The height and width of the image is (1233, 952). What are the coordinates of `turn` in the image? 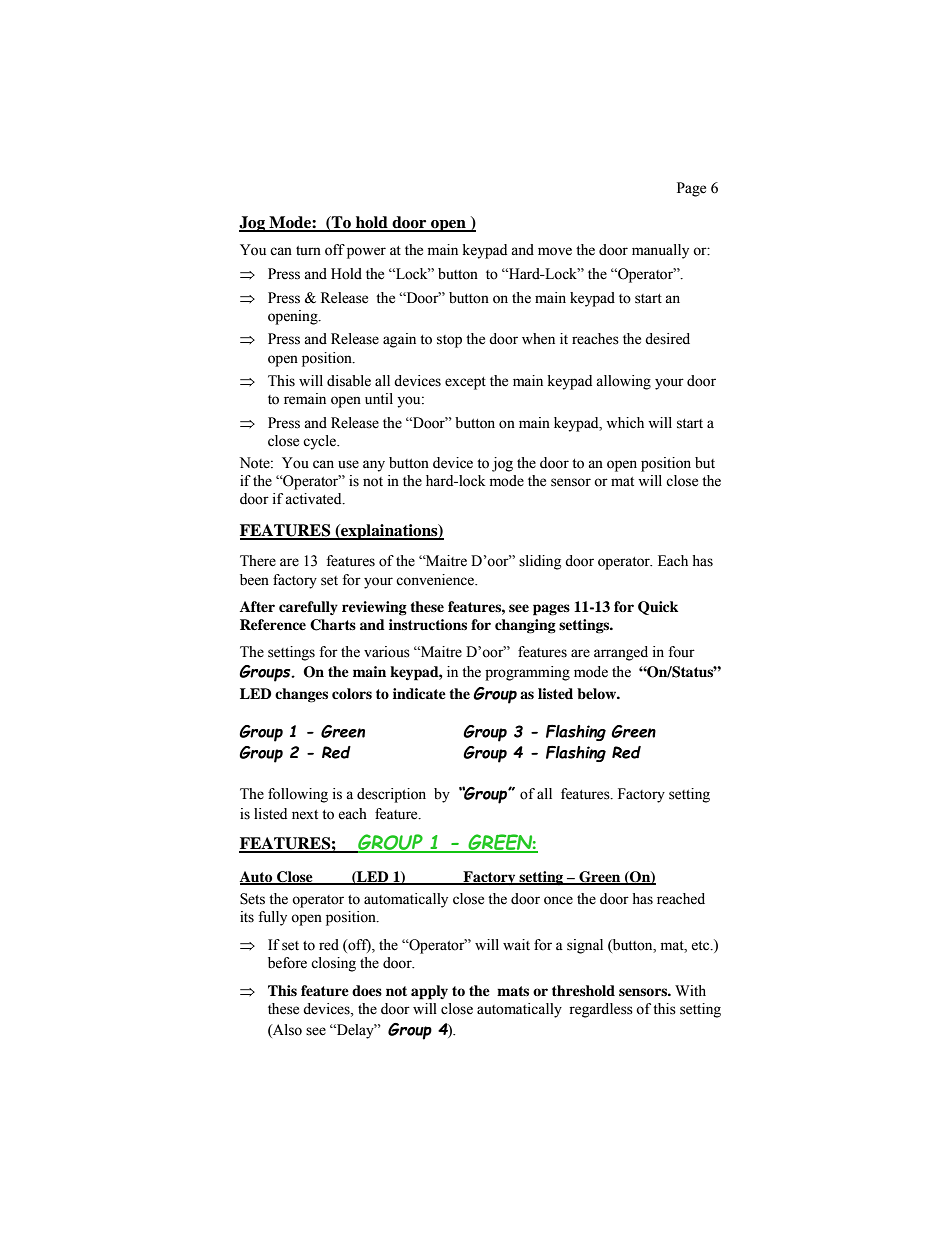 It's located at (308, 250).
